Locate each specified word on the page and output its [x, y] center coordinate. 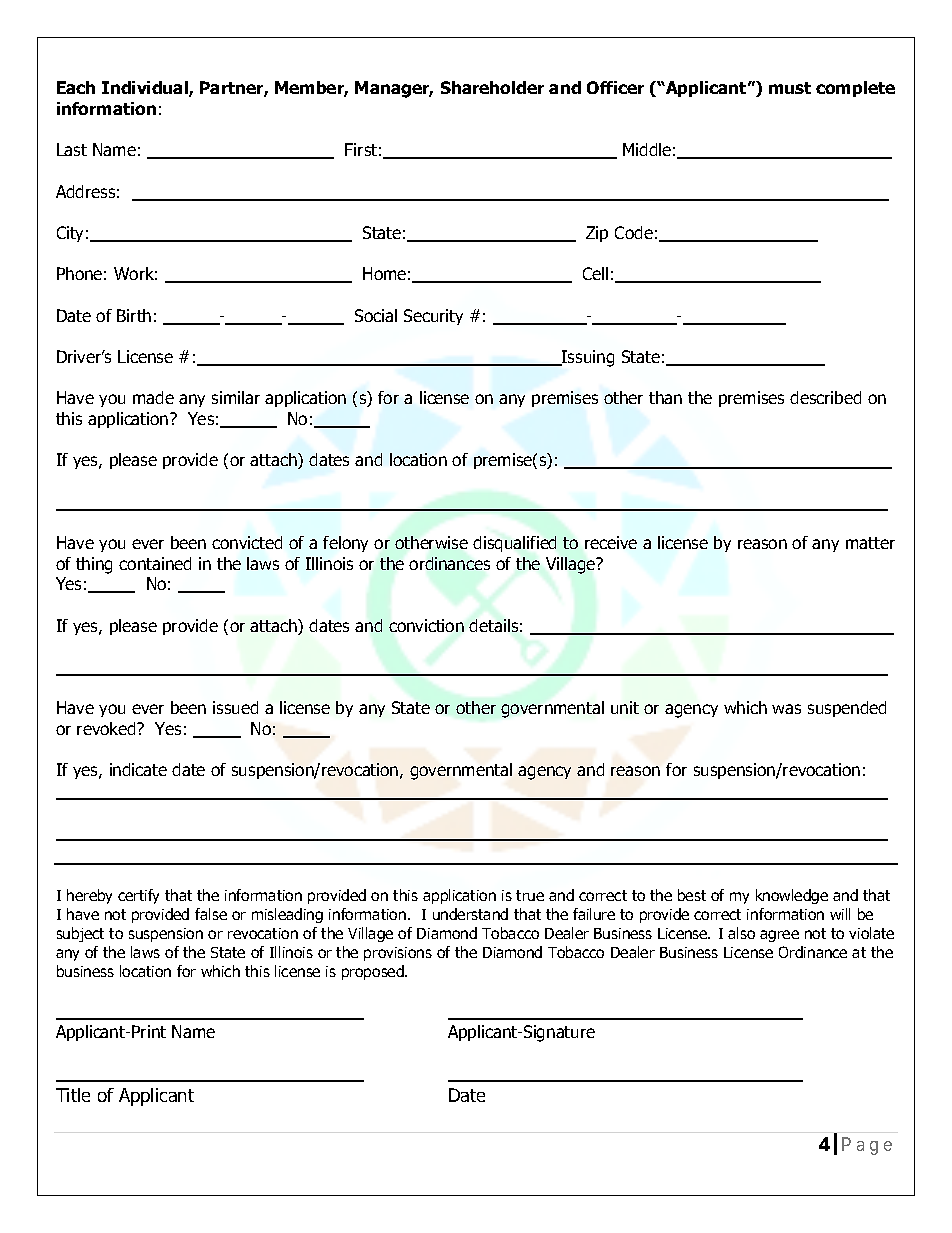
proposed [374, 972]
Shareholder [492, 87]
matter [870, 543]
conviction [426, 625]
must [790, 88]
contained [155, 563]
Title [73, 1095]
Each [76, 87]
